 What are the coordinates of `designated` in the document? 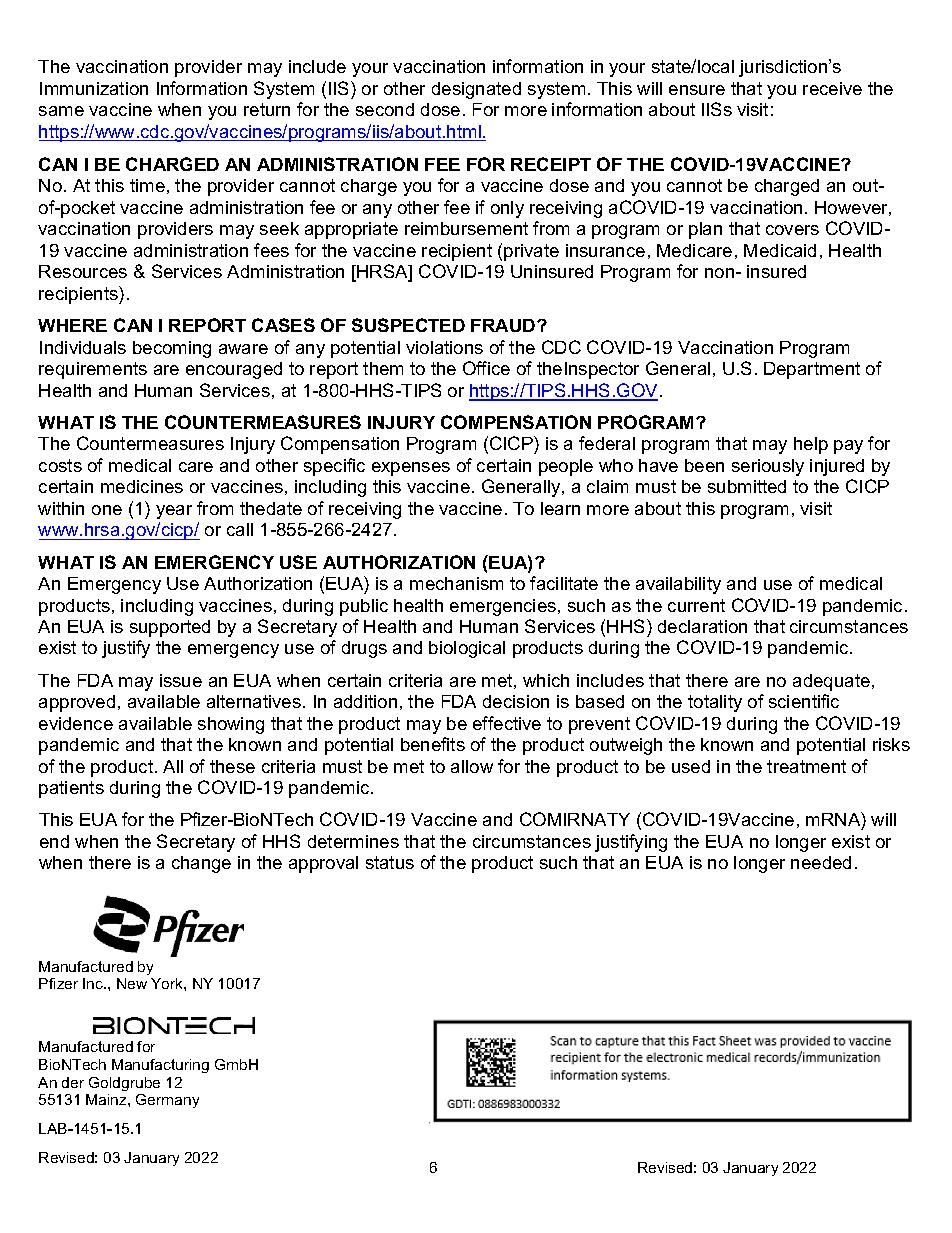 It's located at (476, 90).
